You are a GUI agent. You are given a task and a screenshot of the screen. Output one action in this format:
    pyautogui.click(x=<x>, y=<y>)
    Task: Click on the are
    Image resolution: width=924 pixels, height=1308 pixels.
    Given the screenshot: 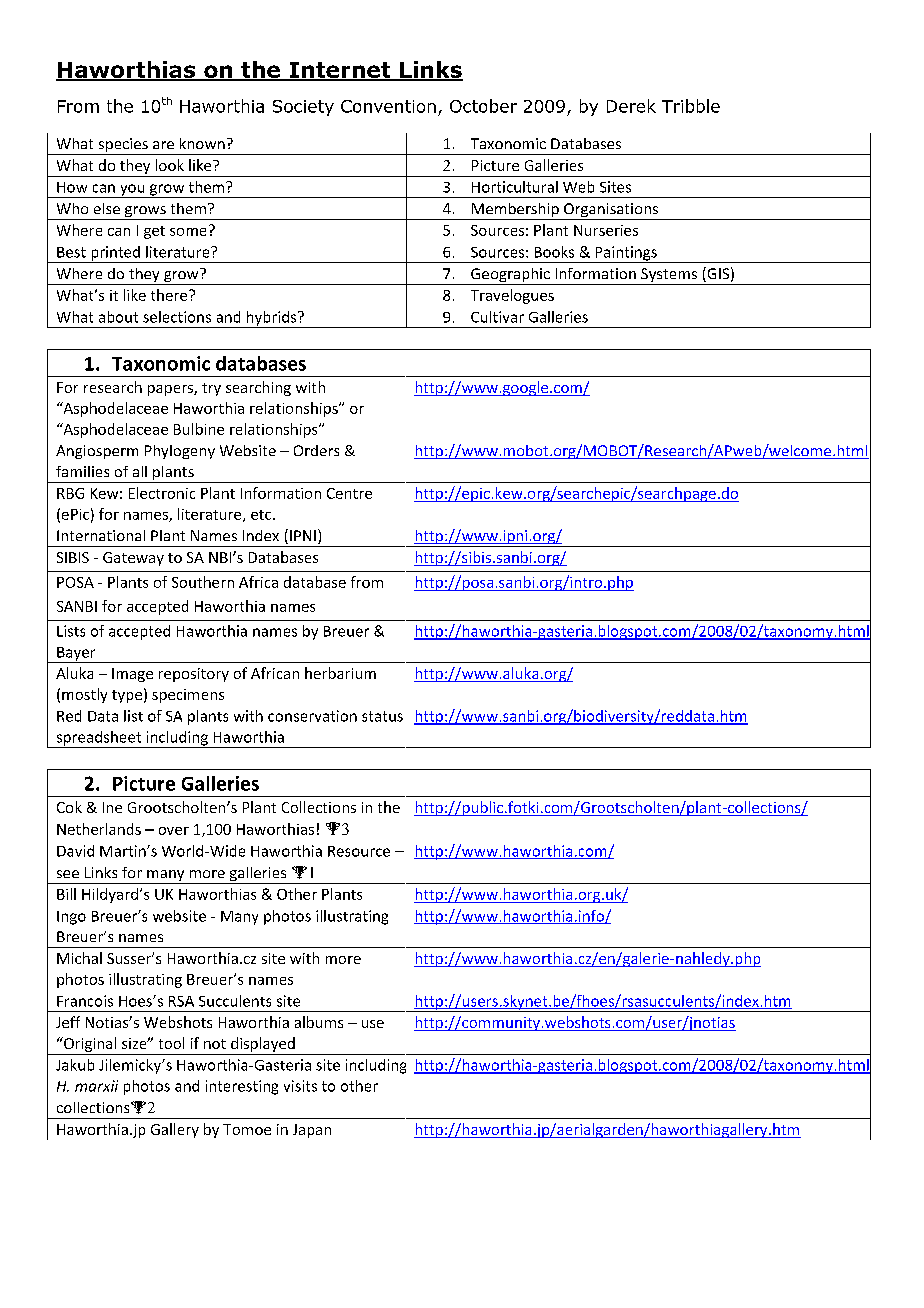 What is the action you would take?
    pyautogui.click(x=163, y=145)
